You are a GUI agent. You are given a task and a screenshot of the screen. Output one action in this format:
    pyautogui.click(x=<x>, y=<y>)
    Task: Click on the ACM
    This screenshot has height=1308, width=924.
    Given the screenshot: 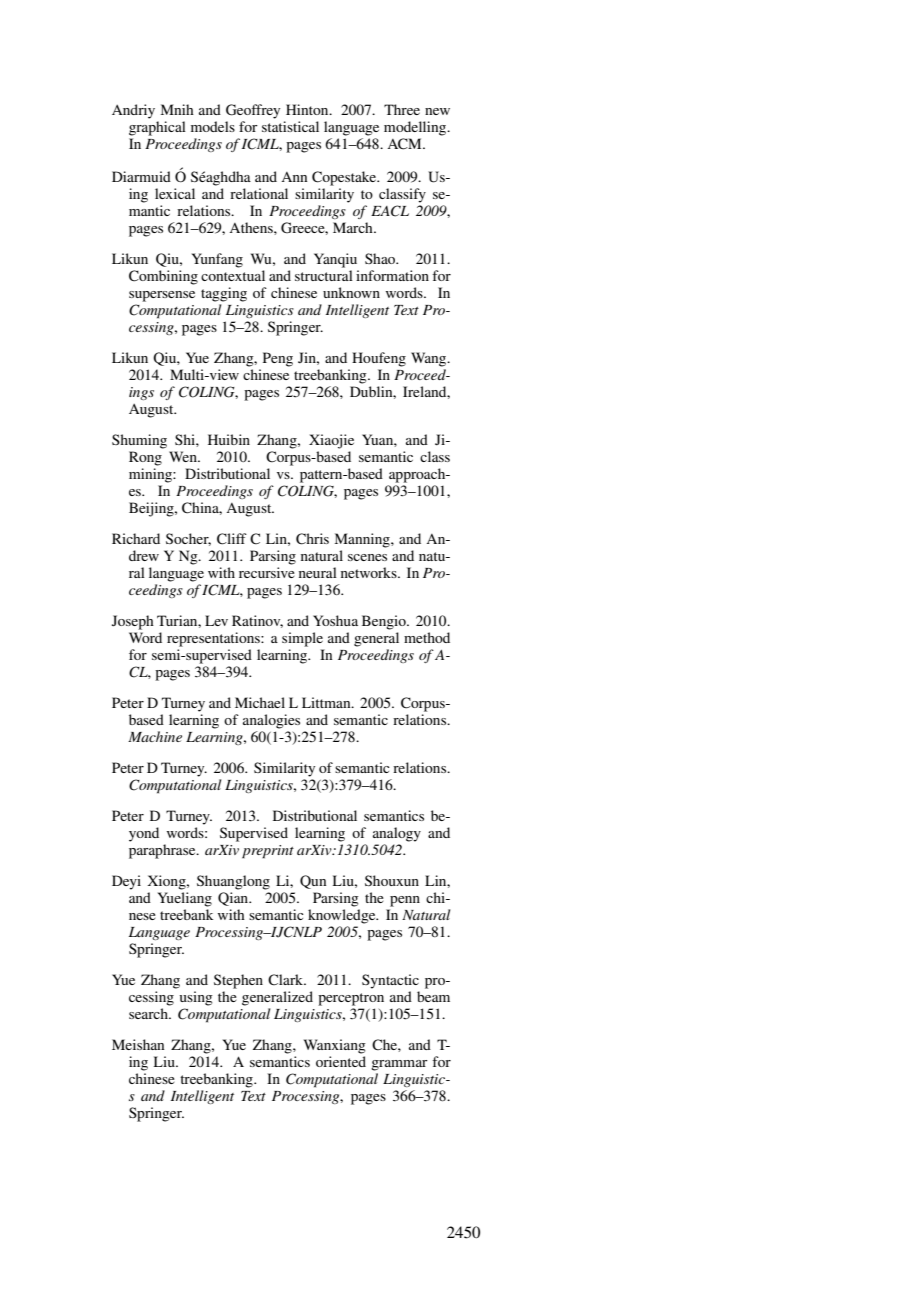 What is the action you would take?
    pyautogui.click(x=405, y=144)
